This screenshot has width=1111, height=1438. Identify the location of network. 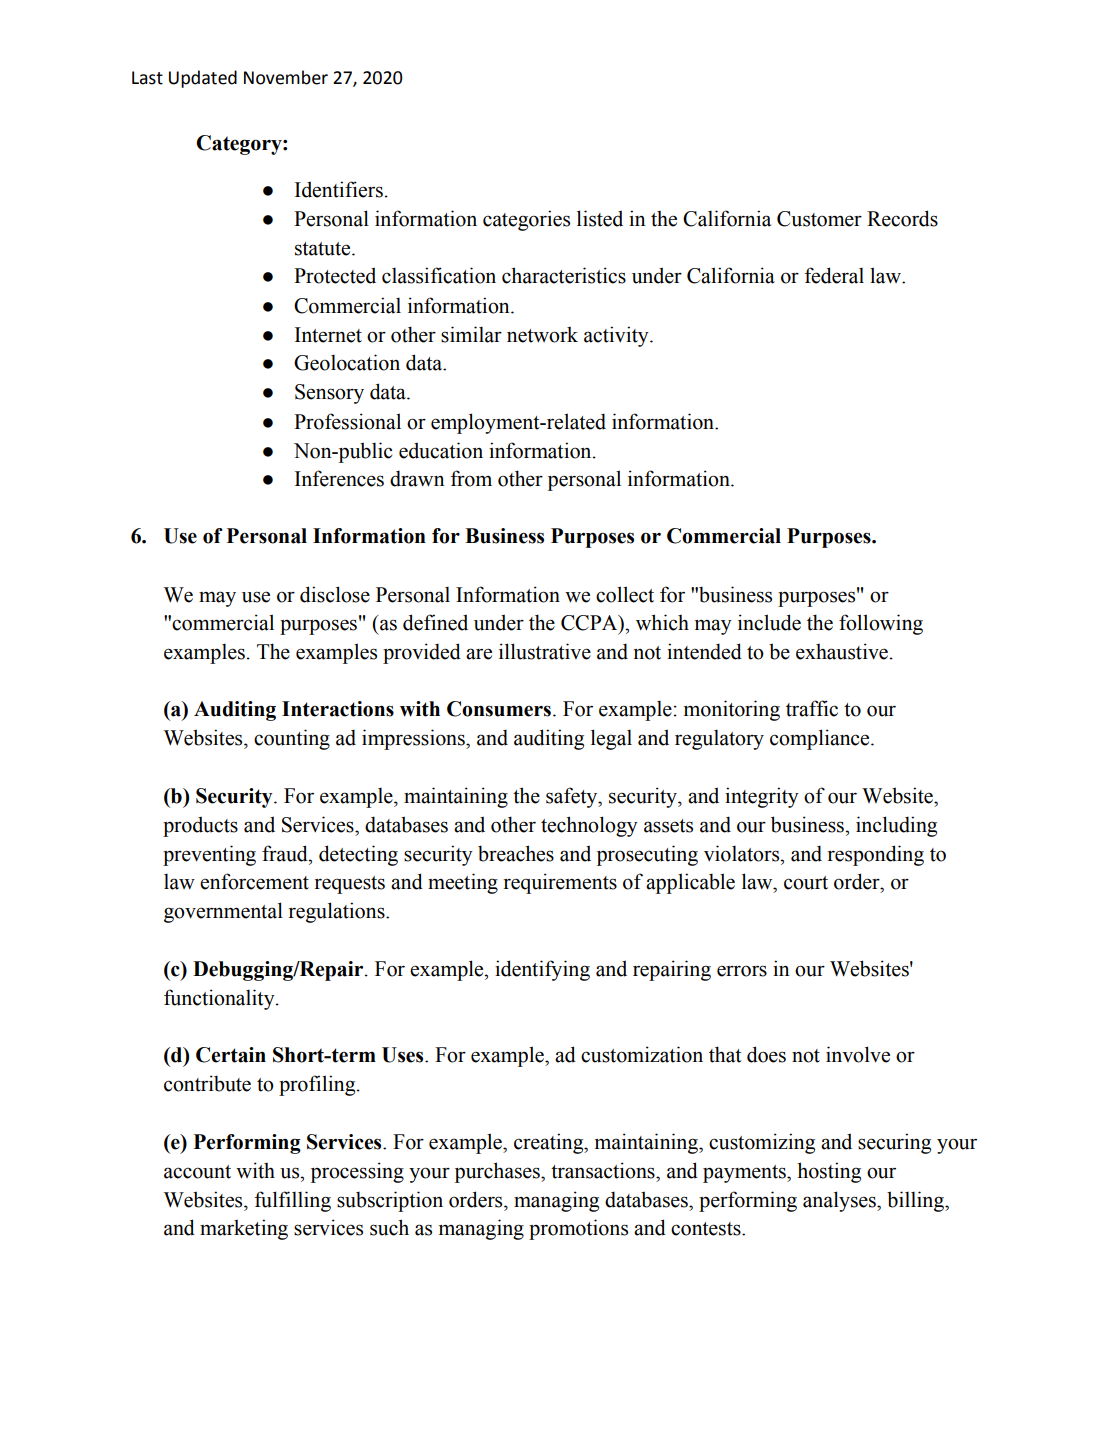
(542, 334).
